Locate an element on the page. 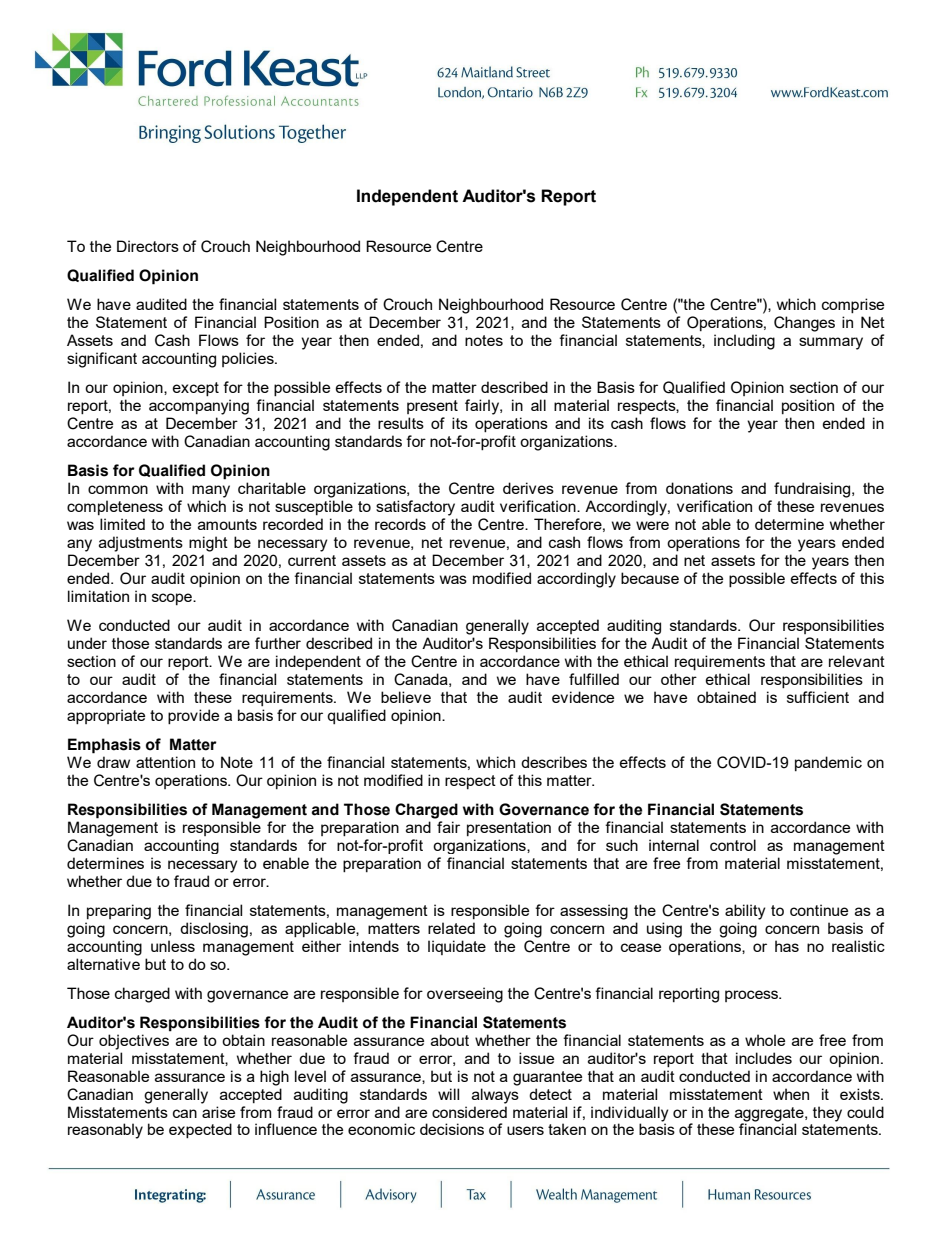 The image size is (952, 1233). provide is located at coordinates (193, 716).
